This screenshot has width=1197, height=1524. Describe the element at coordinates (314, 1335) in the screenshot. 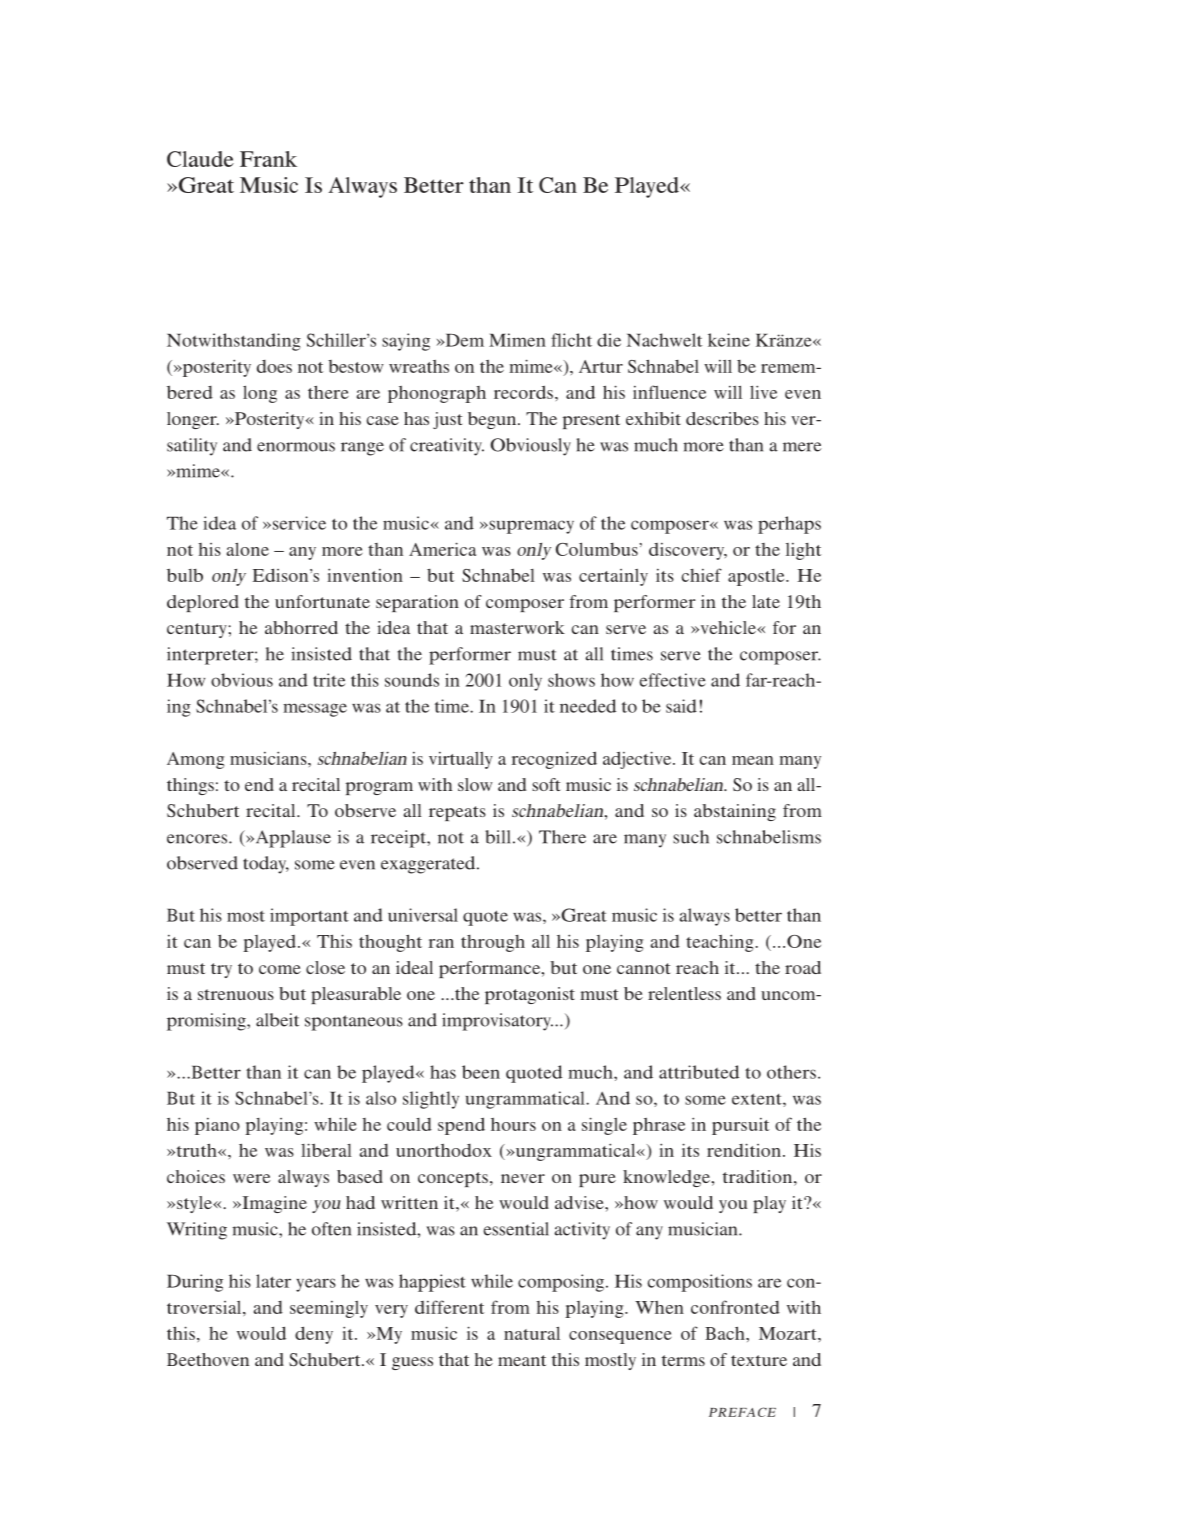

I see `deny` at that location.
